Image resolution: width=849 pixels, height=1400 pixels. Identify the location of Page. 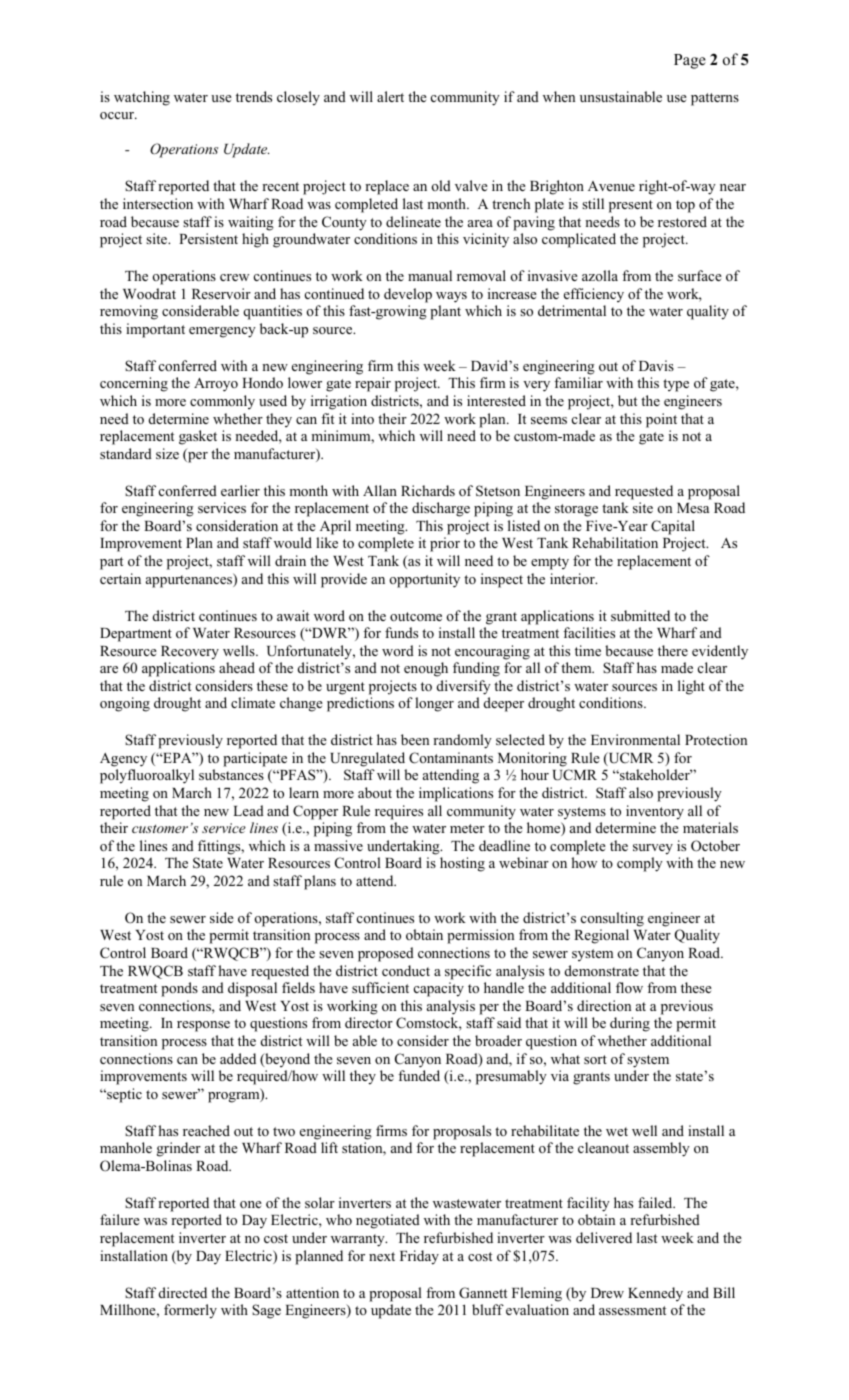
(690, 61).
